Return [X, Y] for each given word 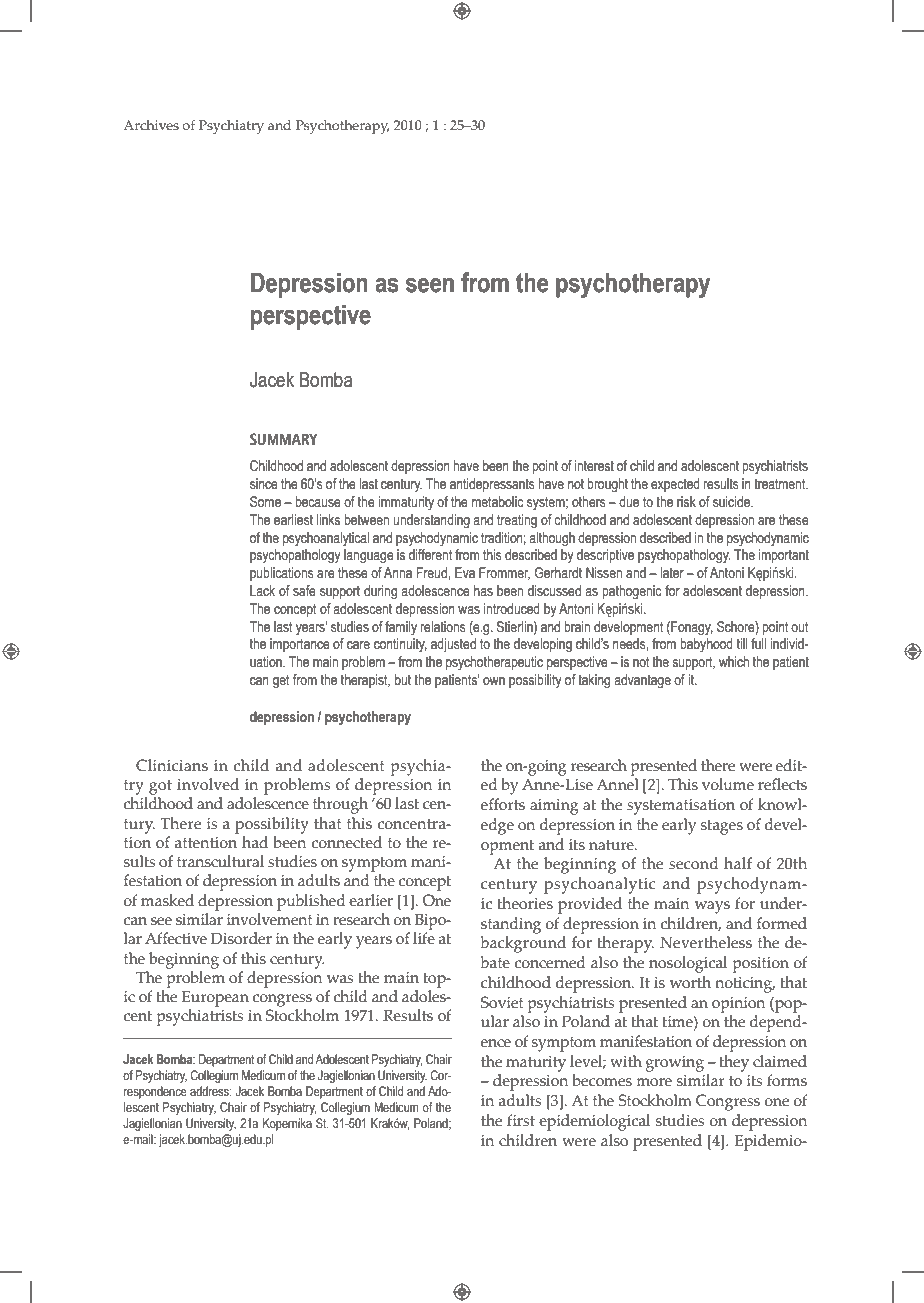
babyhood [706, 645]
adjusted [453, 645]
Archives [151, 125]
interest [594, 466]
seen [430, 285]
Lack [262, 590]
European [215, 998]
